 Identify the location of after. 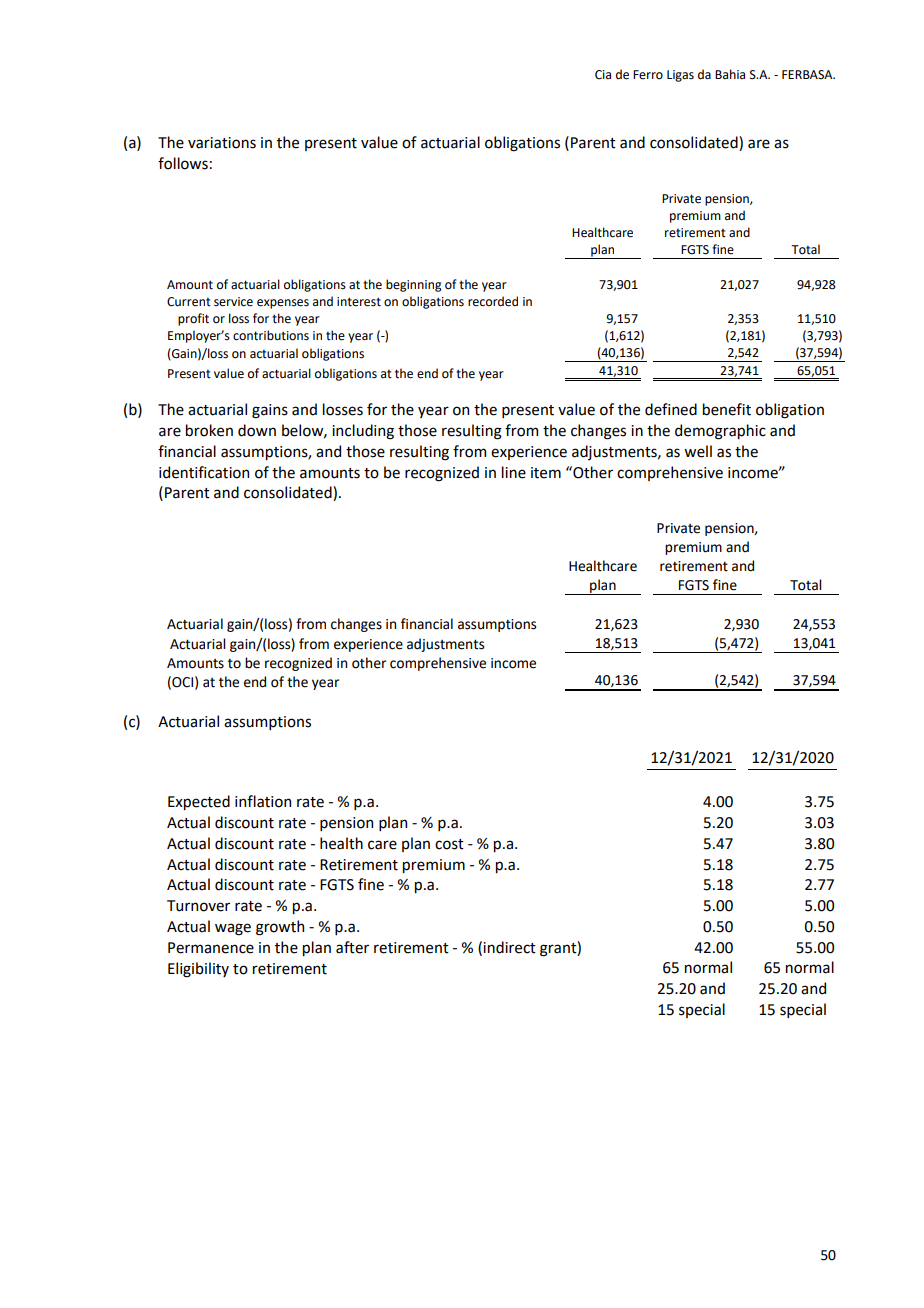
(352, 947).
